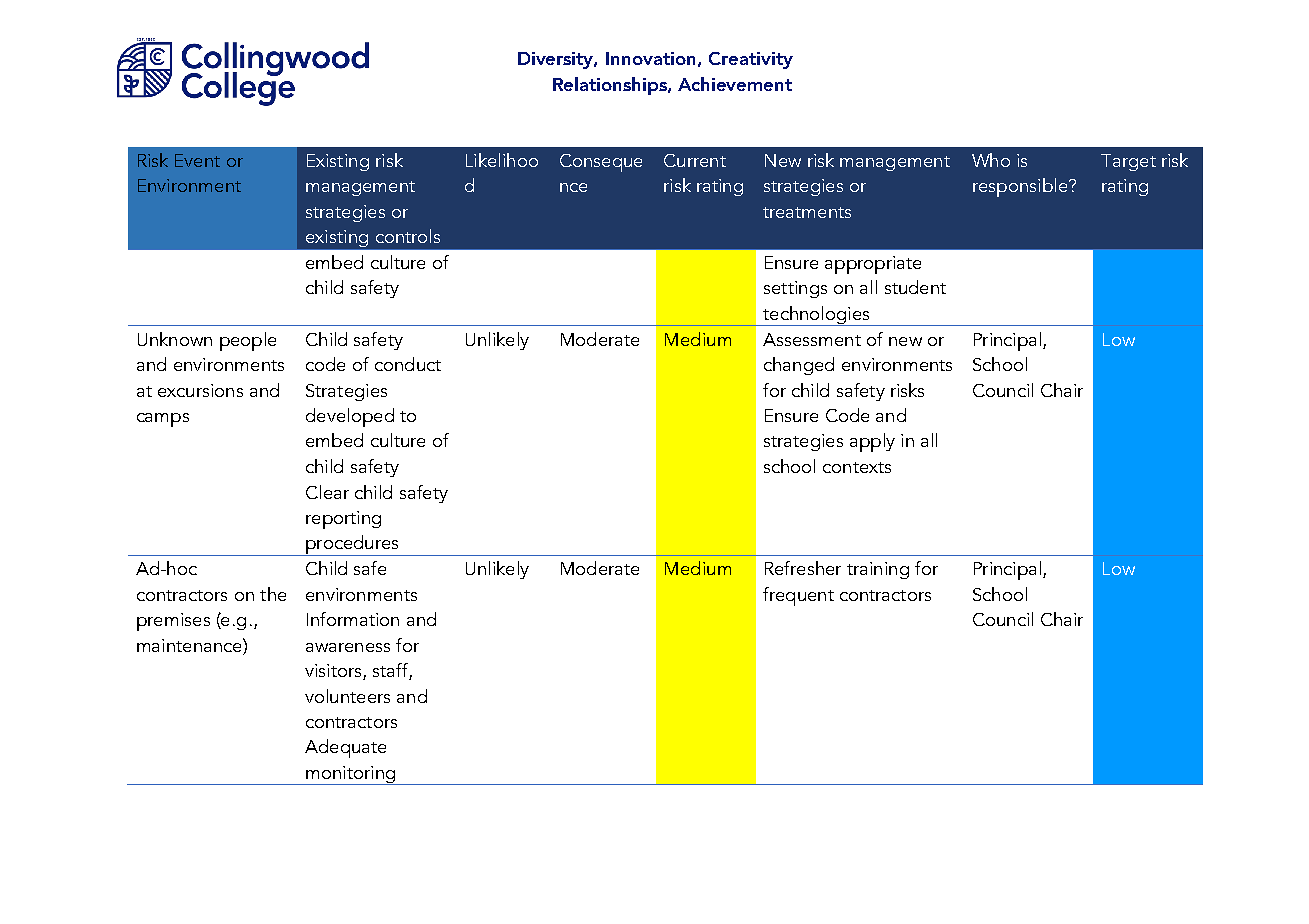 Image resolution: width=1309 pixels, height=924 pixels. What do you see at coordinates (872, 442) in the page?
I see `apply` at bounding box center [872, 442].
